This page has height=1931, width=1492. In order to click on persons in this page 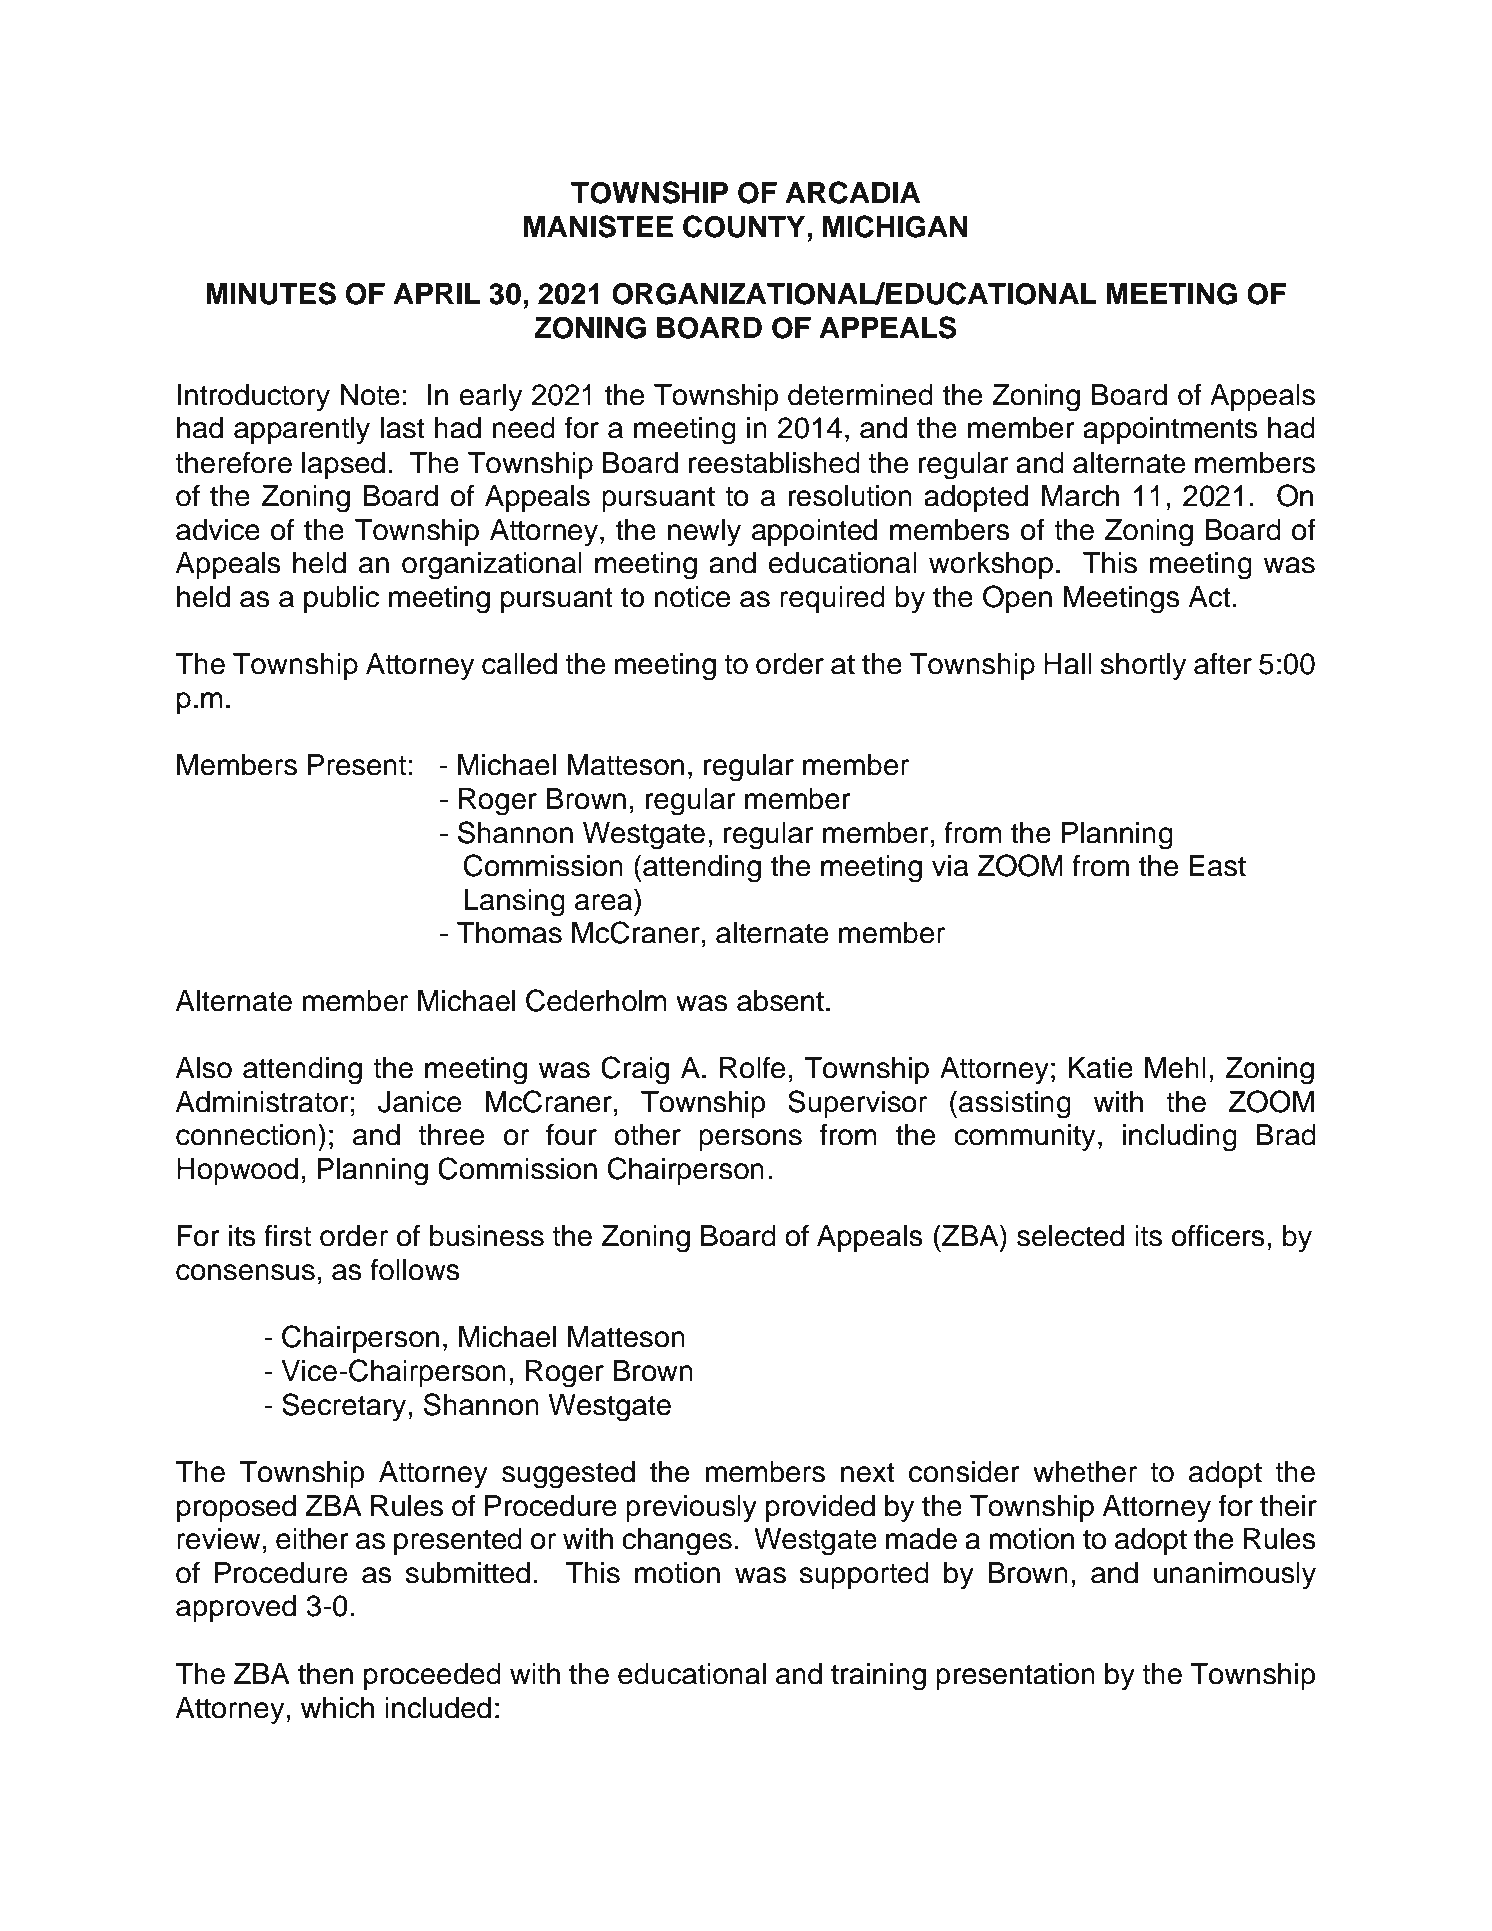, I will do `click(750, 1140)`.
